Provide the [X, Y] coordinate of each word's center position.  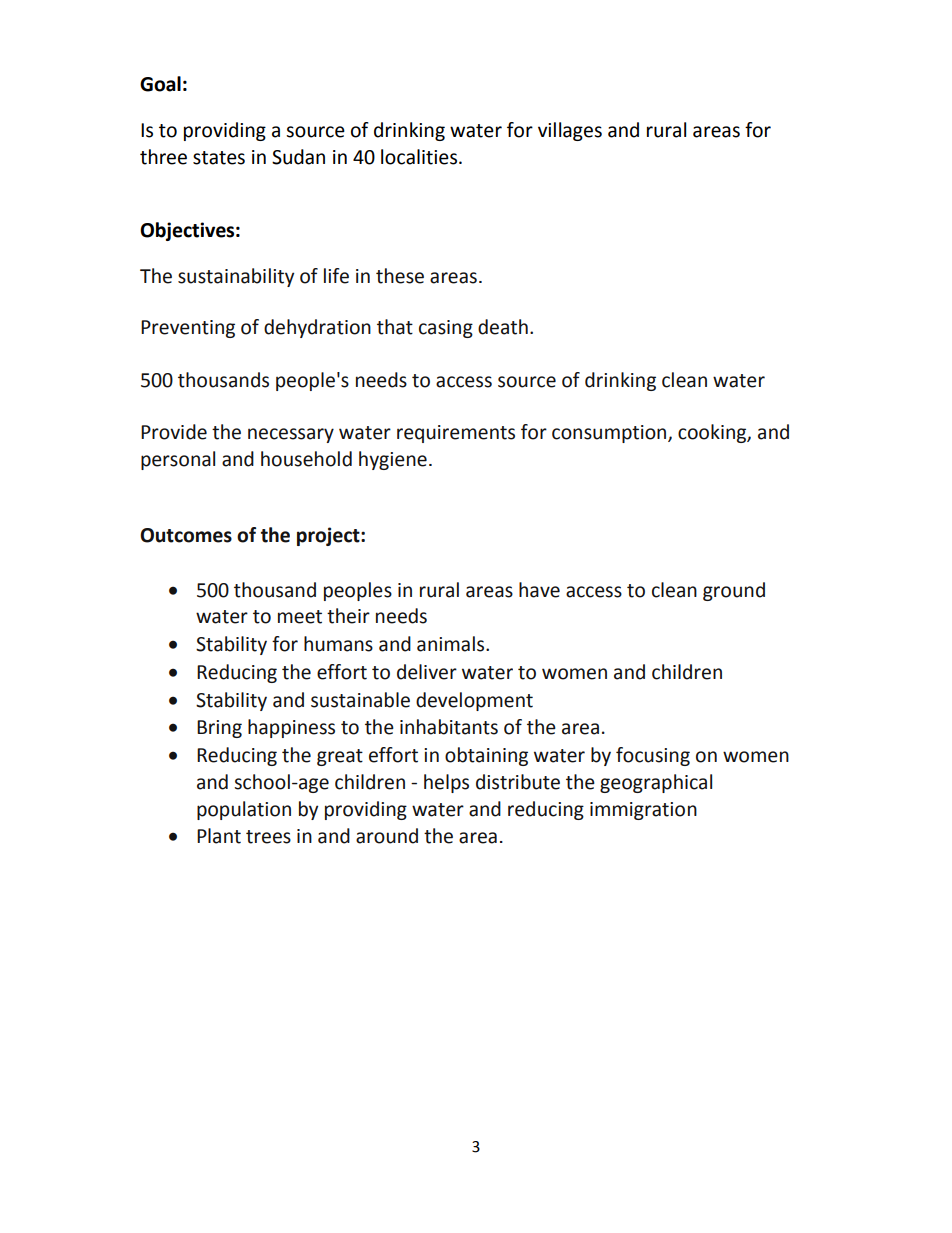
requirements [456, 434]
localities [420, 157]
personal [178, 460]
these [400, 276]
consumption [610, 434]
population [244, 810]
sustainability [236, 277]
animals [452, 644]
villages [570, 131]
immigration [643, 811]
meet [300, 617]
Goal [160, 84]
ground [734, 591]
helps [446, 783]
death [503, 327]
